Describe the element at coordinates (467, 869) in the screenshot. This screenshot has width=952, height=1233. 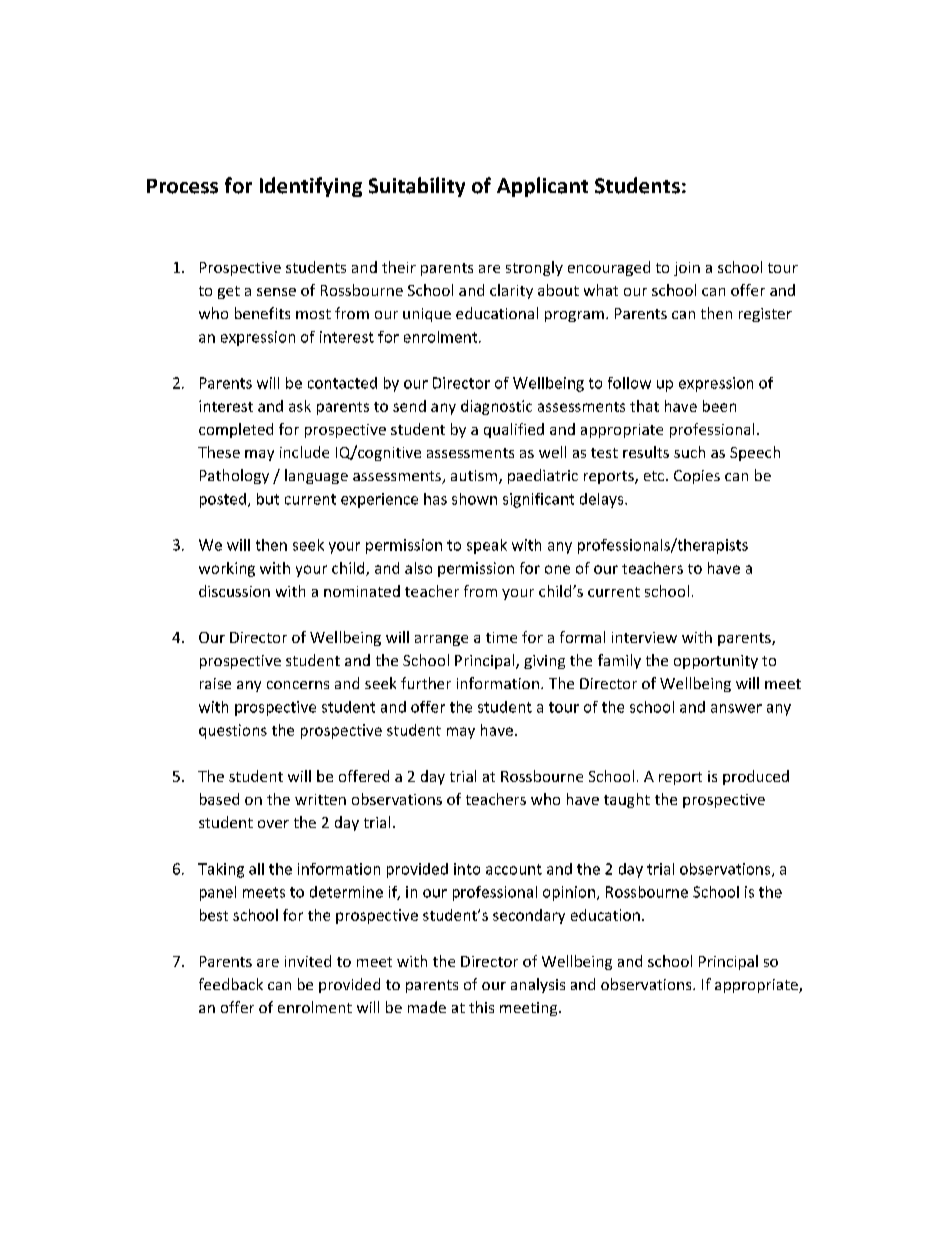
I see `into` at that location.
